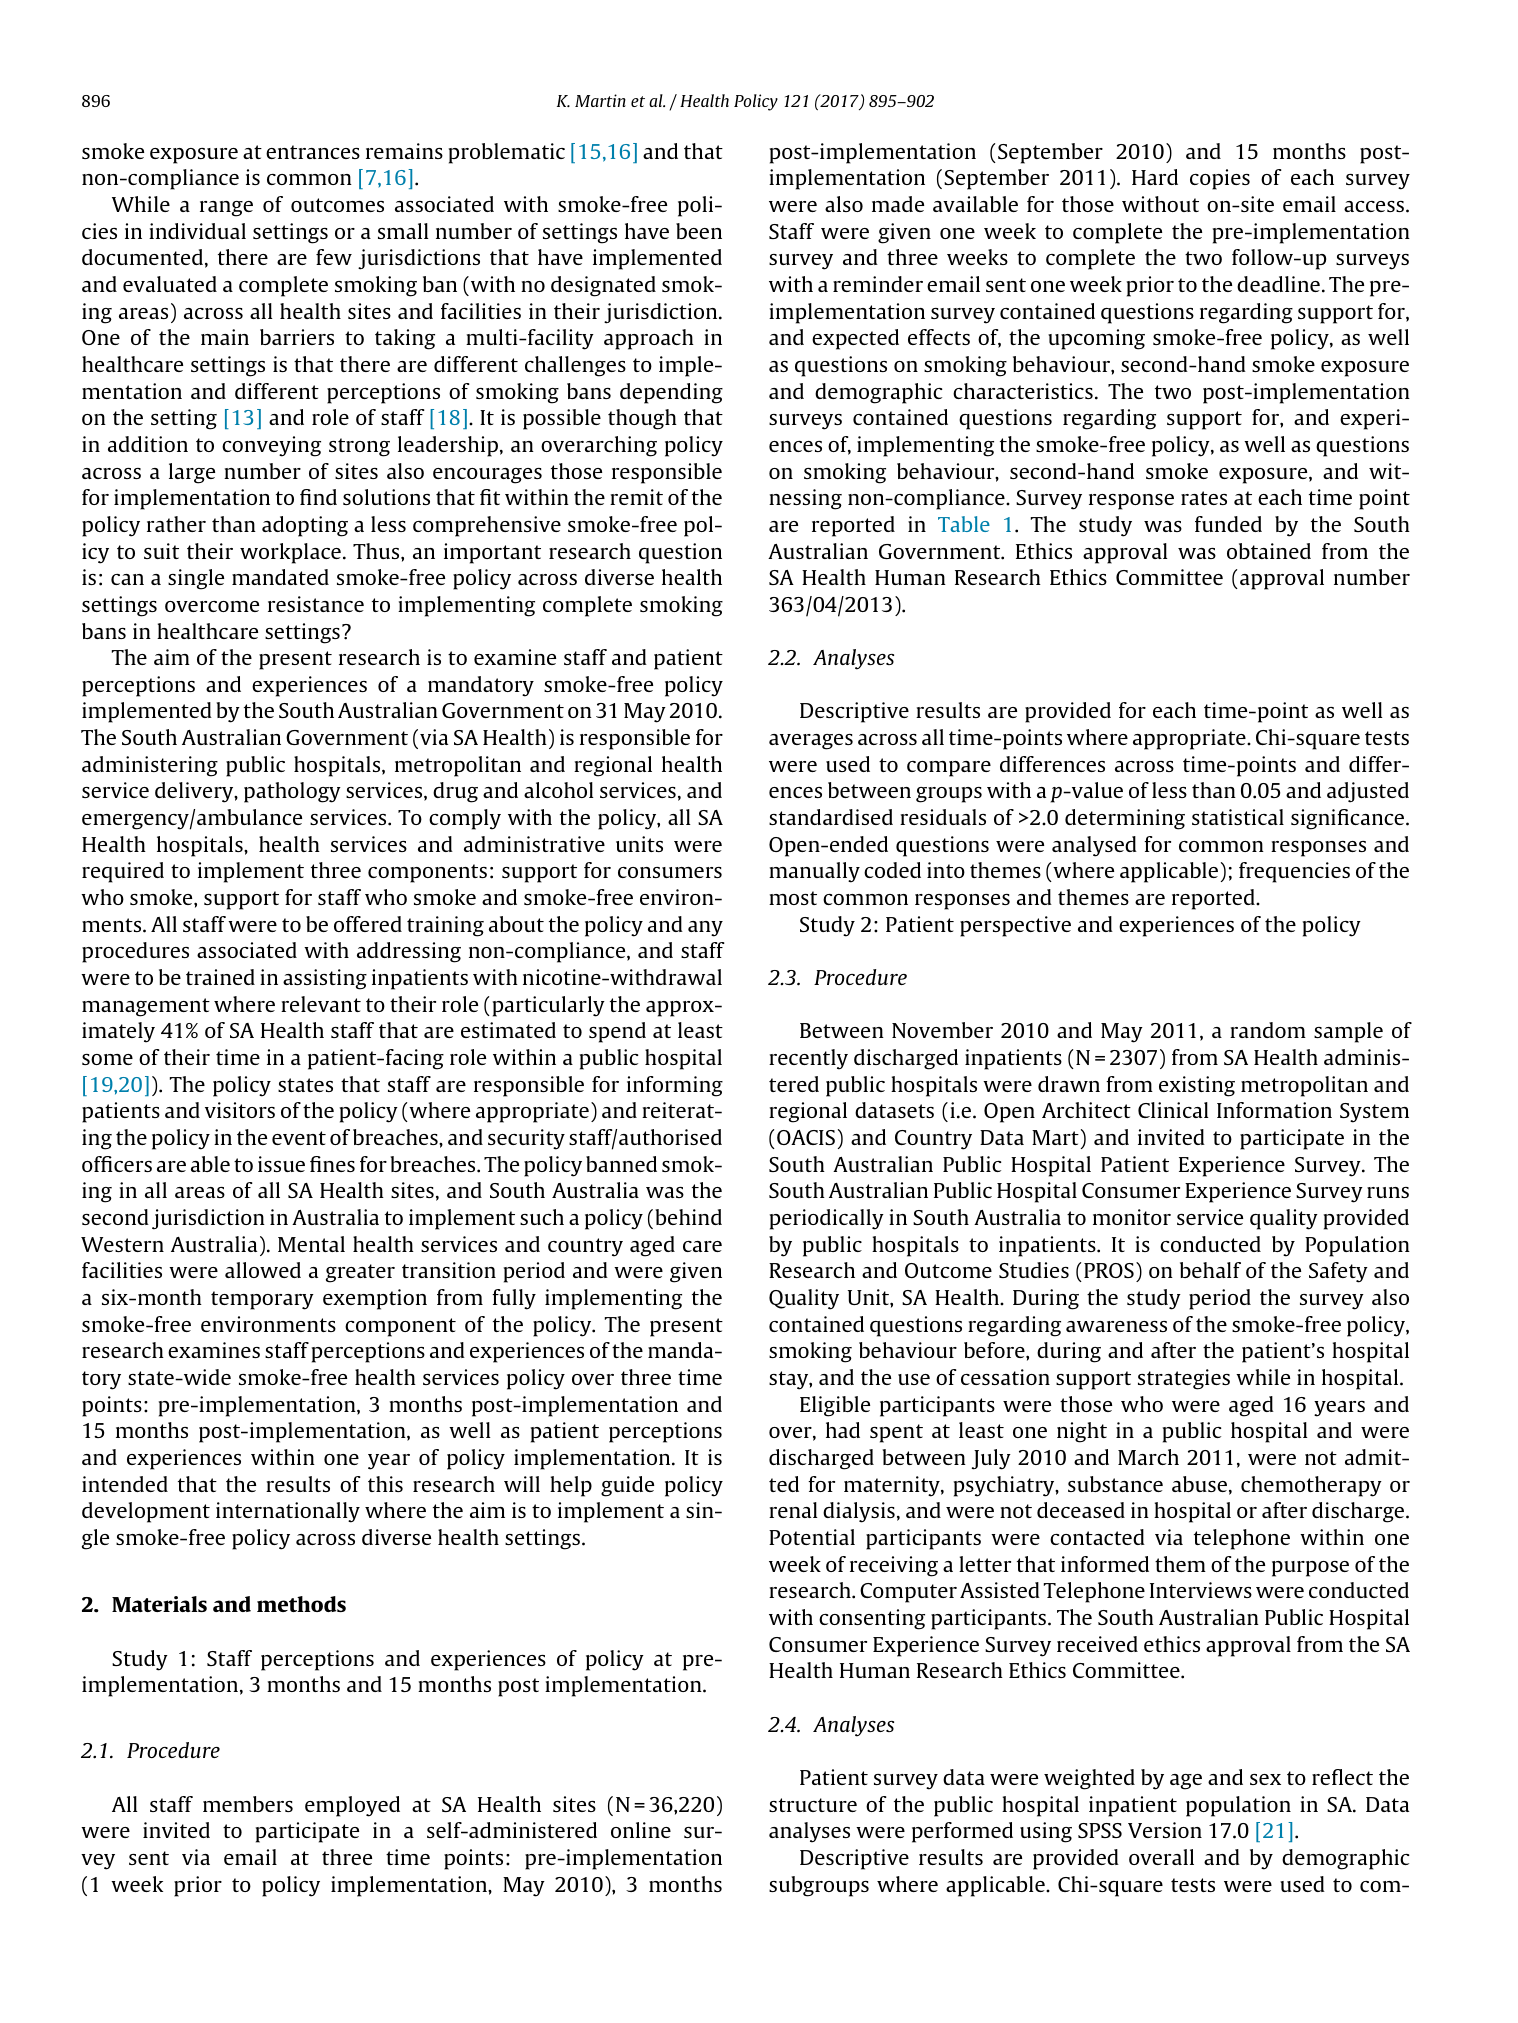 This image has height=2023, width=1518. What do you see at coordinates (226, 209) in the image?
I see `range` at bounding box center [226, 209].
